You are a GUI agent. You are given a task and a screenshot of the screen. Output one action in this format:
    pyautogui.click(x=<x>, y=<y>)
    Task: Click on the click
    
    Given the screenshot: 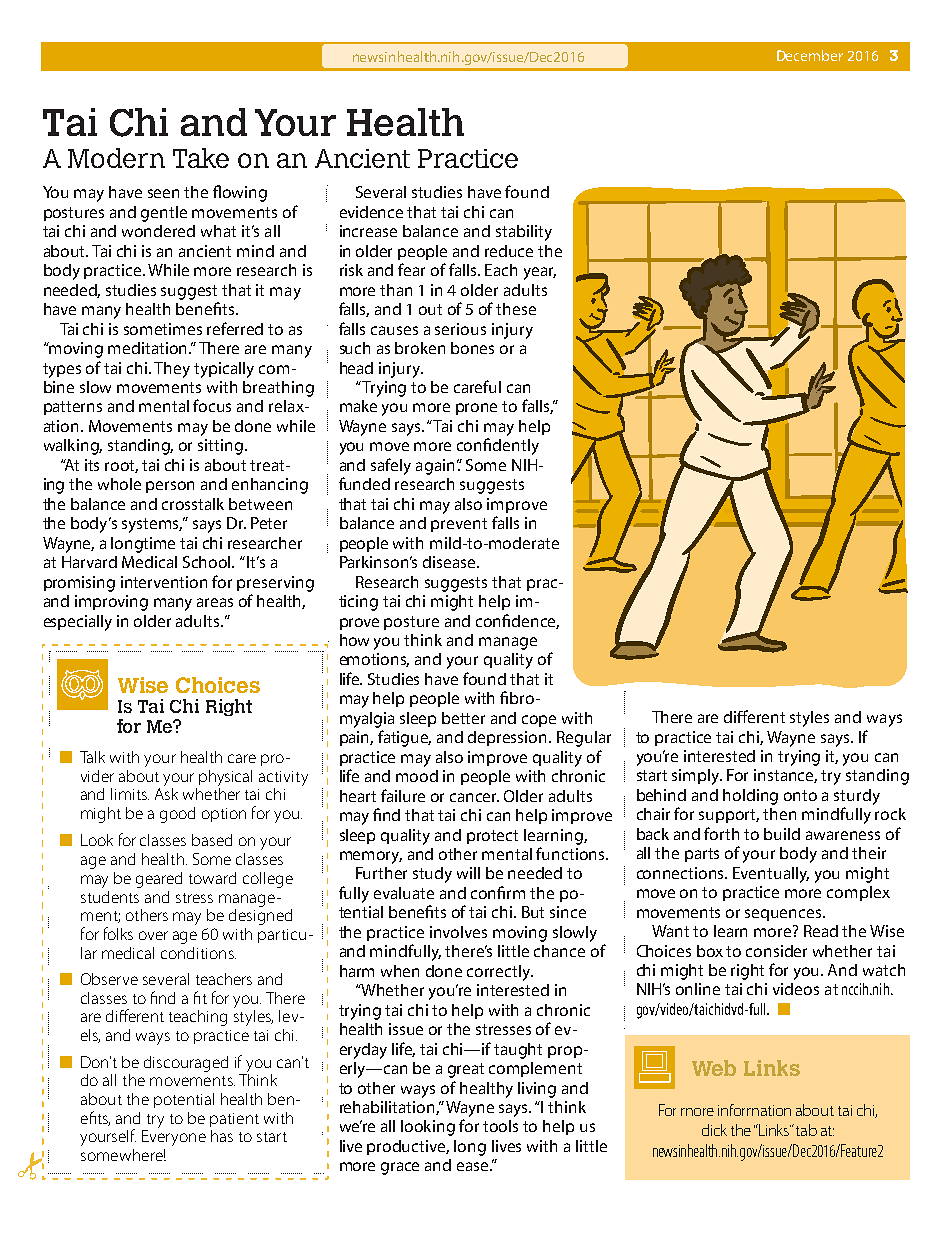 What is the action you would take?
    pyautogui.click(x=714, y=1130)
